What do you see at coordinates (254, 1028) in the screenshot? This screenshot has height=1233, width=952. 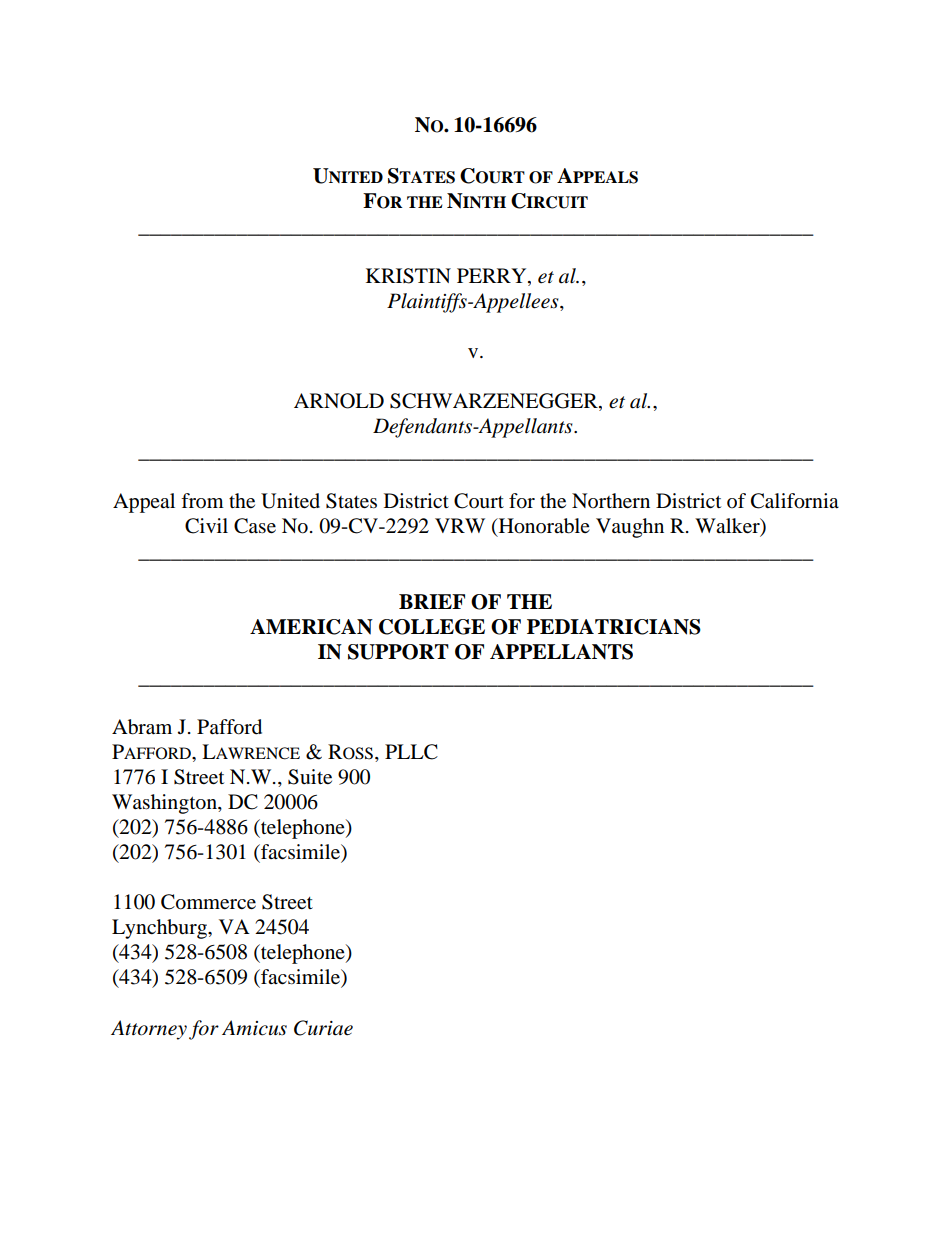 I see `Amicus` at bounding box center [254, 1028].
